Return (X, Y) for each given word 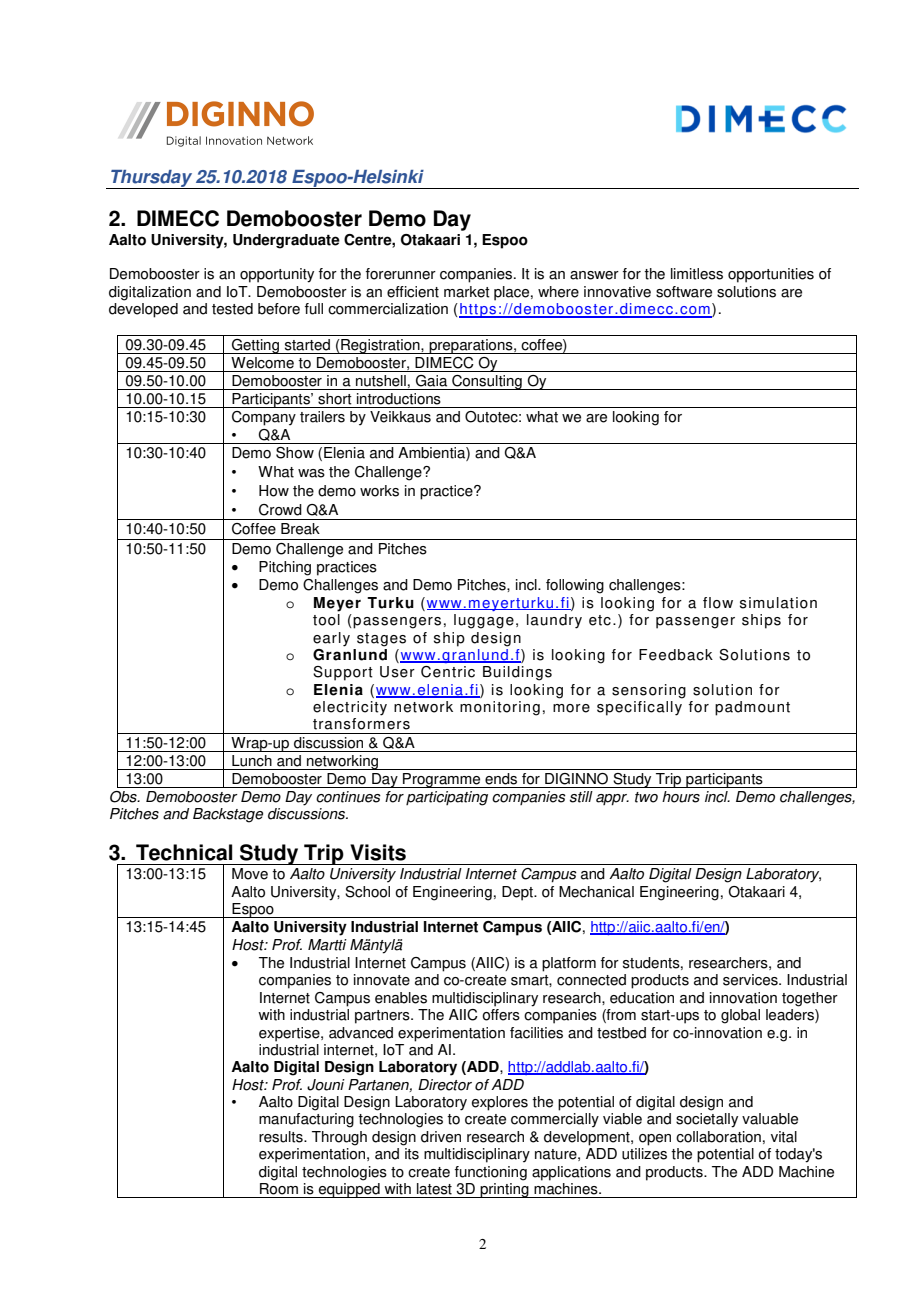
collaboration (718, 1137)
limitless (697, 274)
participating (447, 798)
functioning (491, 1173)
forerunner (401, 274)
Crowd (280, 510)
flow (718, 603)
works (379, 491)
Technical (184, 852)
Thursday (152, 179)
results (282, 1137)
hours (681, 797)
